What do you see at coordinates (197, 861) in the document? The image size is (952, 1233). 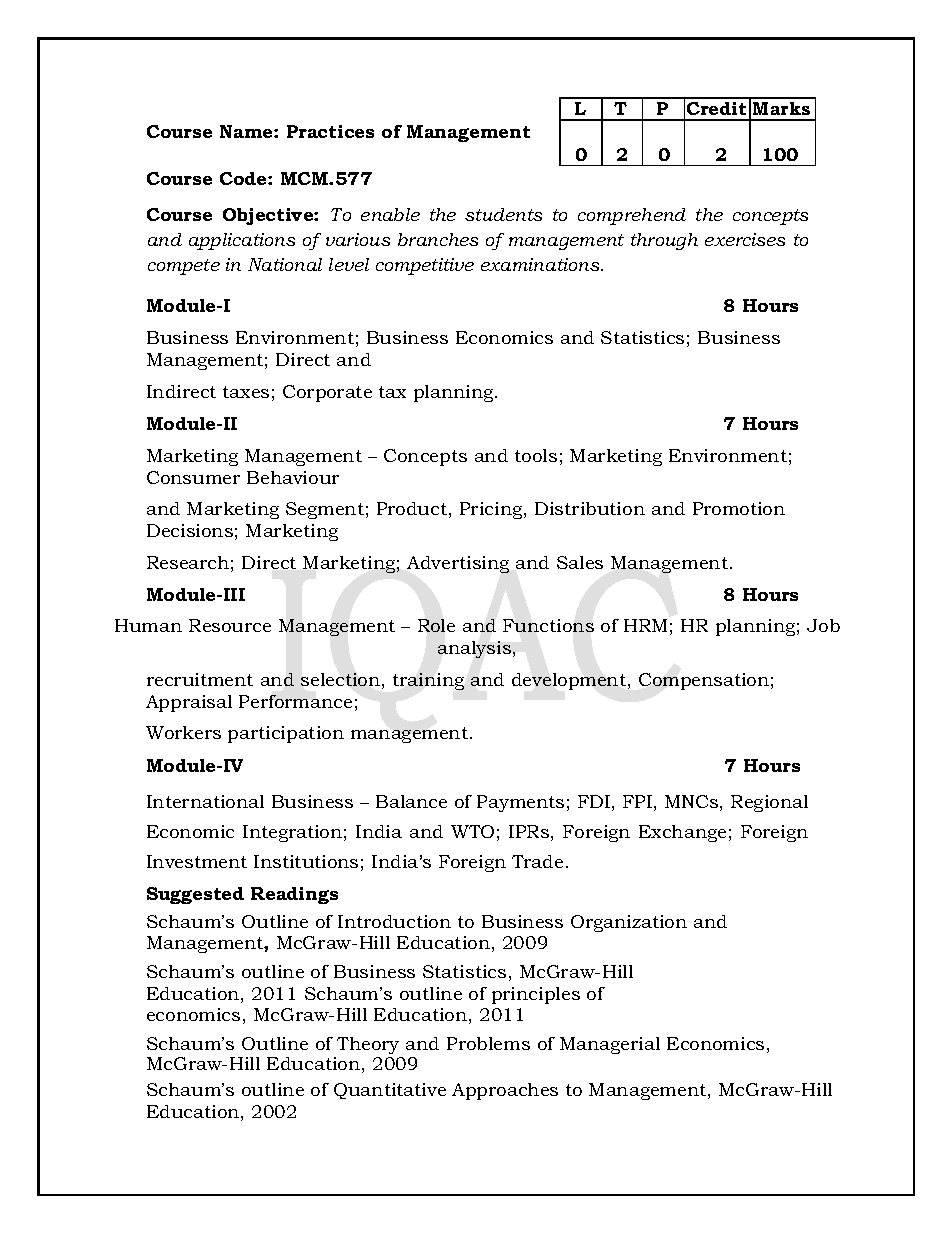 I see `Investment` at bounding box center [197, 861].
